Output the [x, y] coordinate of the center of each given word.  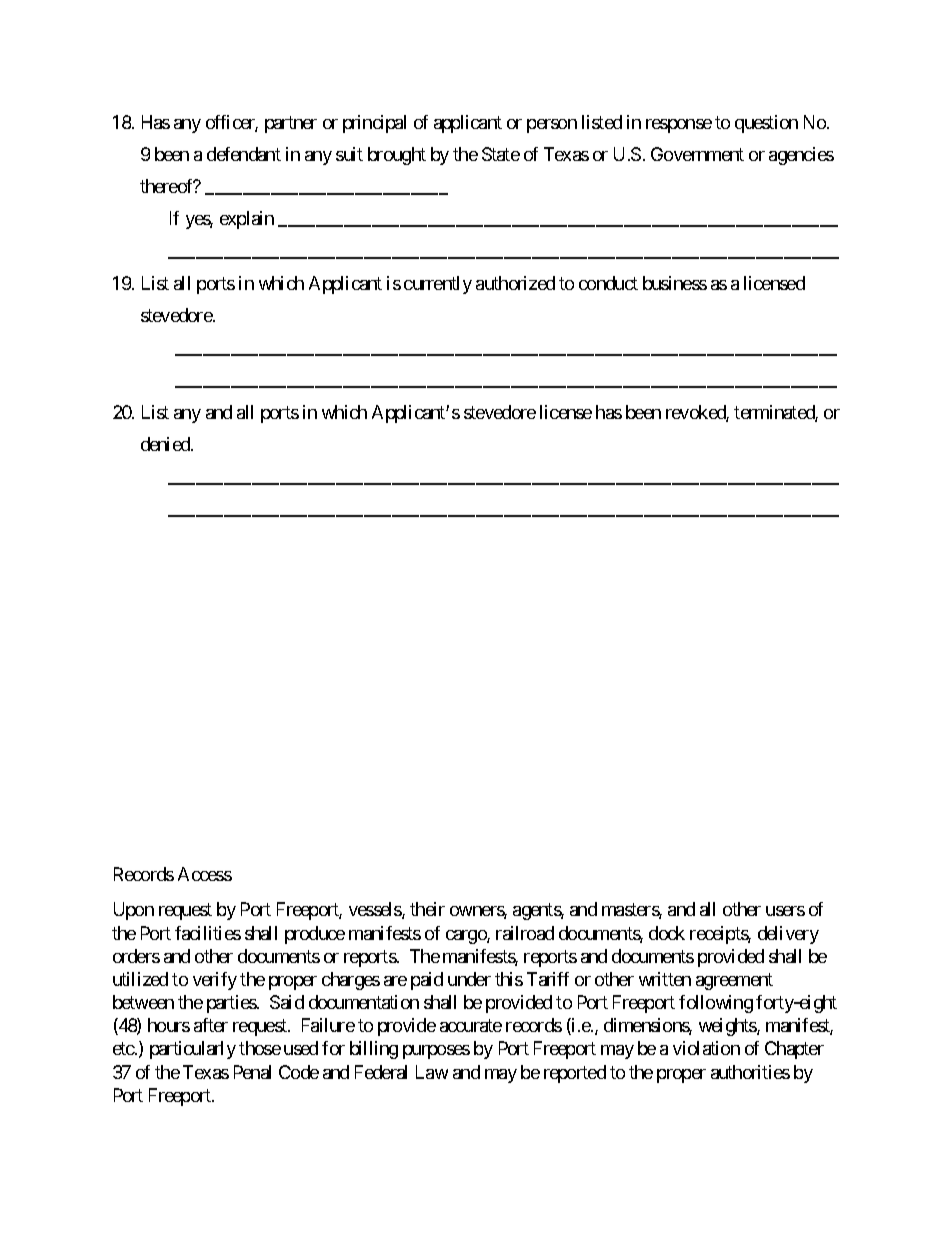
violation [706, 1048]
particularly [193, 1050]
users [785, 911]
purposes [436, 1052]
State [501, 154]
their [427, 909]
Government [697, 154]
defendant [244, 154]
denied [166, 444]
